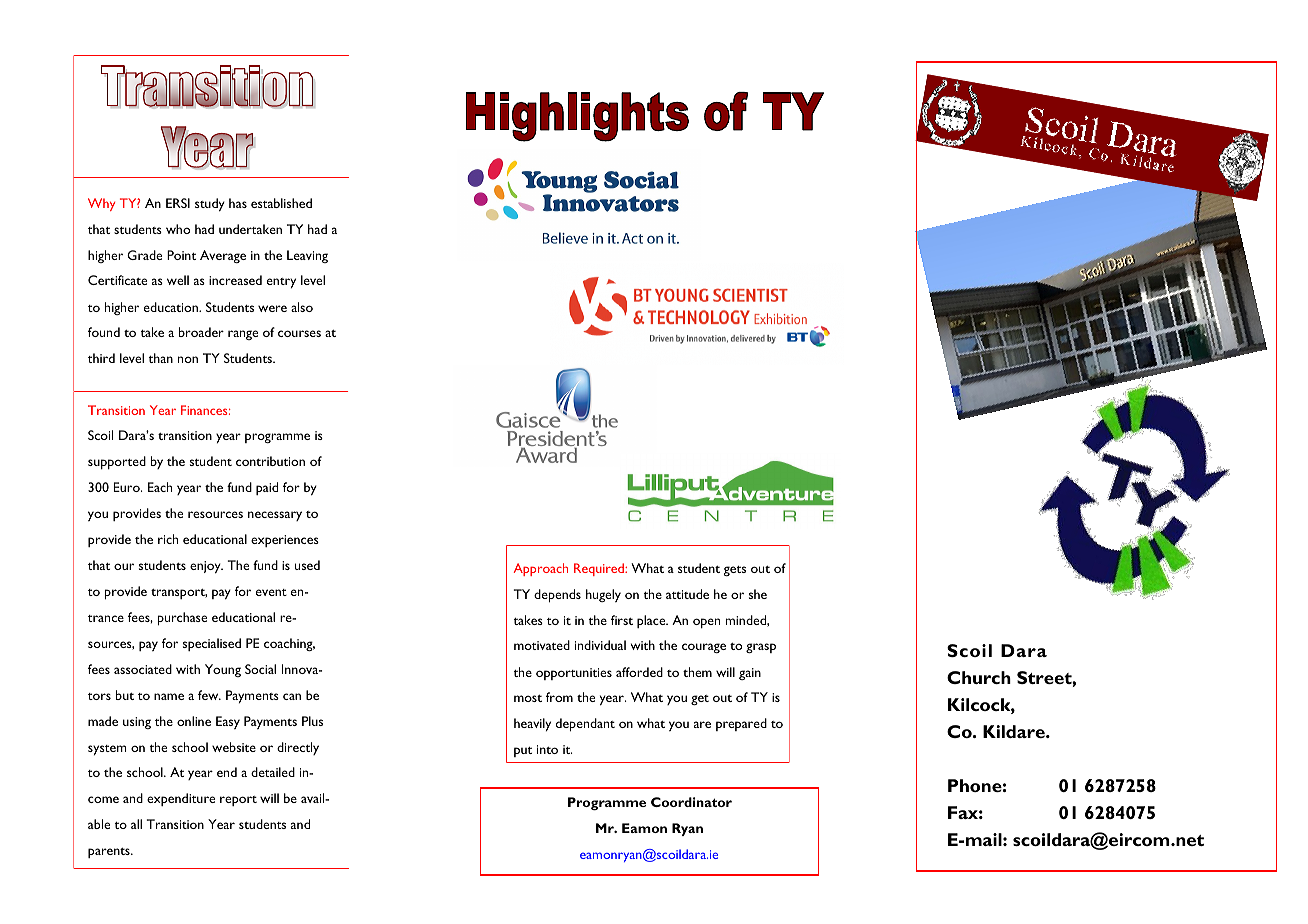  What do you see at coordinates (136, 824) in the screenshot?
I see `all` at bounding box center [136, 824].
